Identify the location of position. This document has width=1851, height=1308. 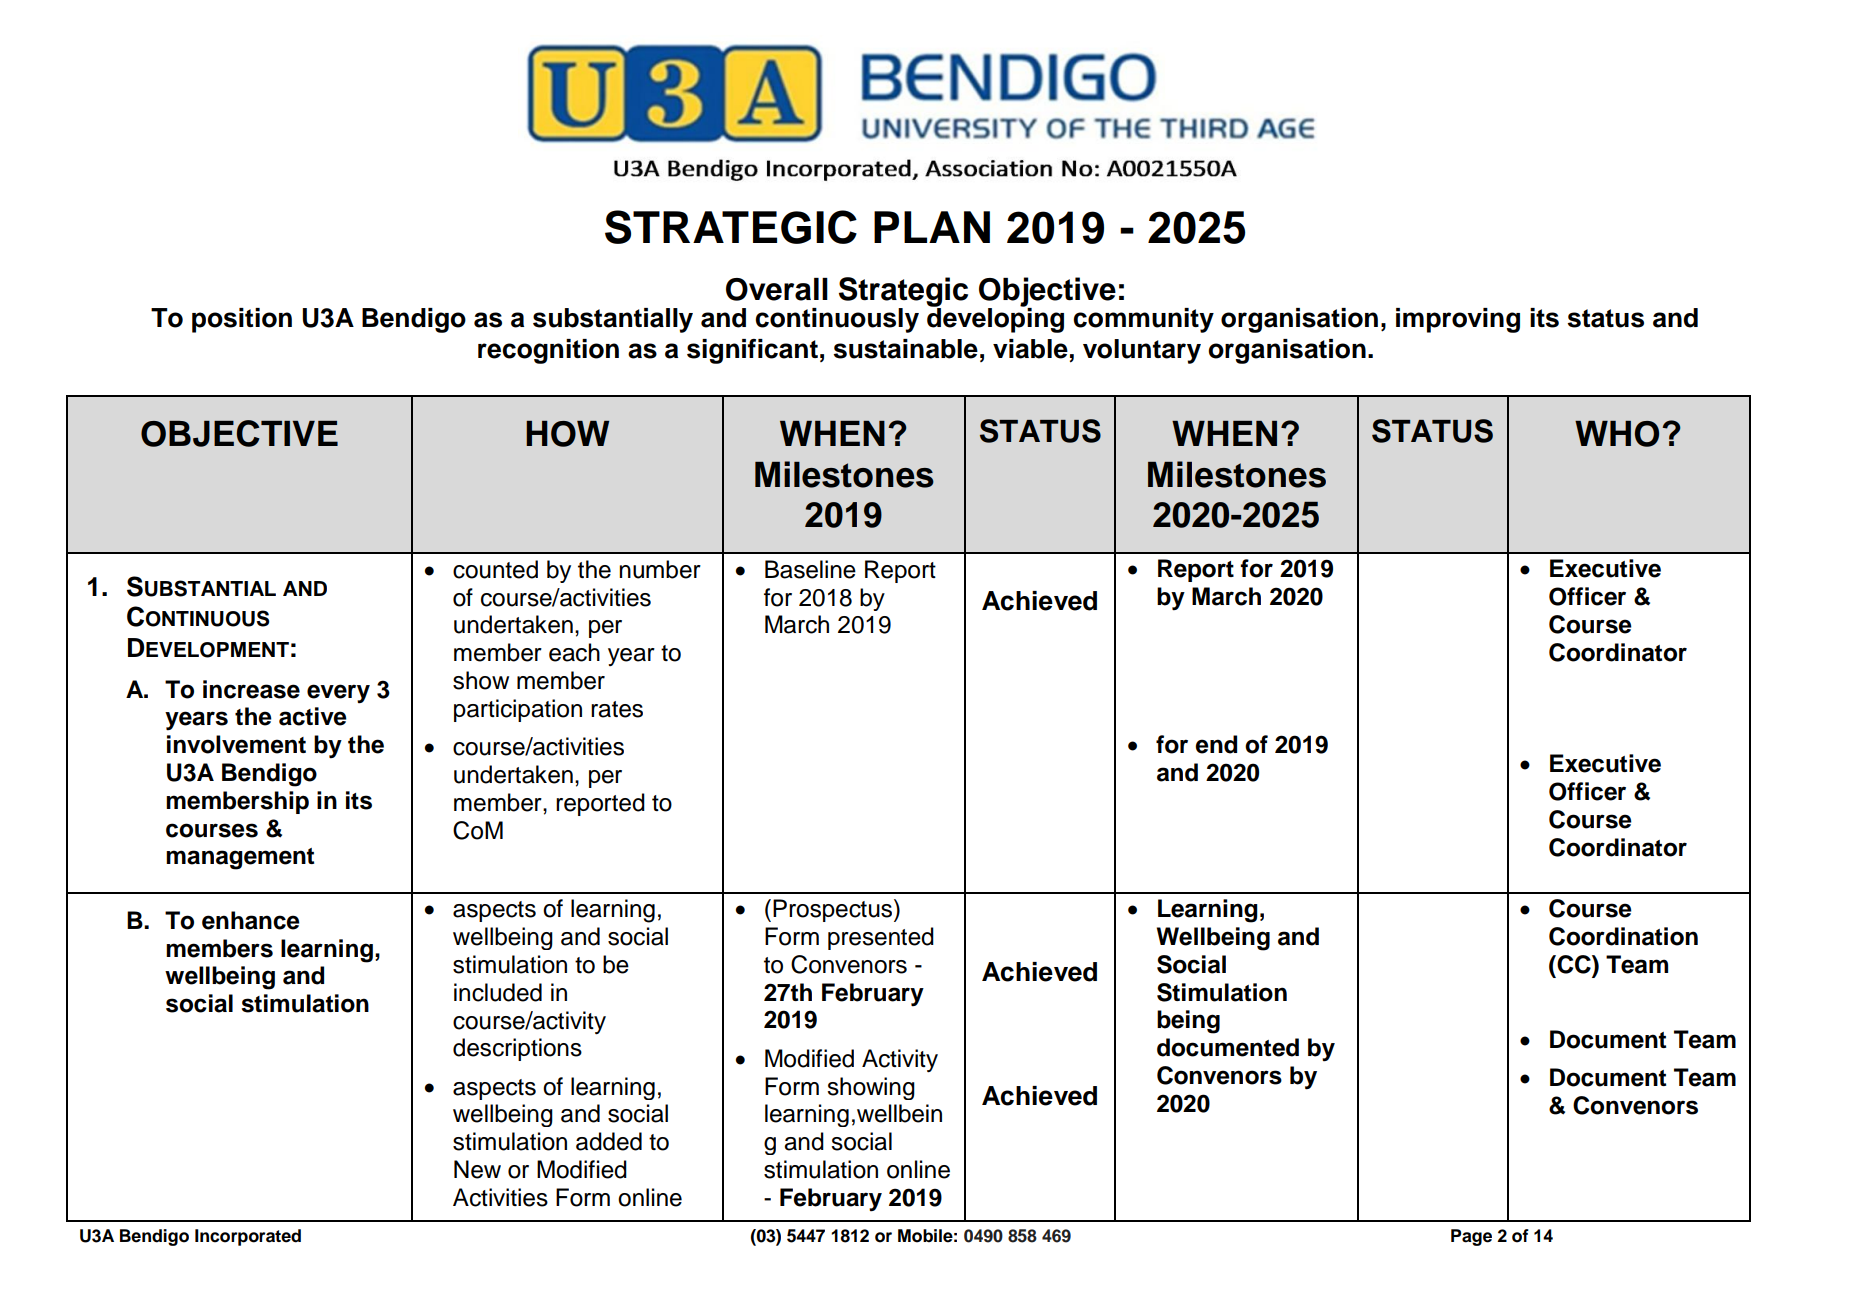
(242, 320).
